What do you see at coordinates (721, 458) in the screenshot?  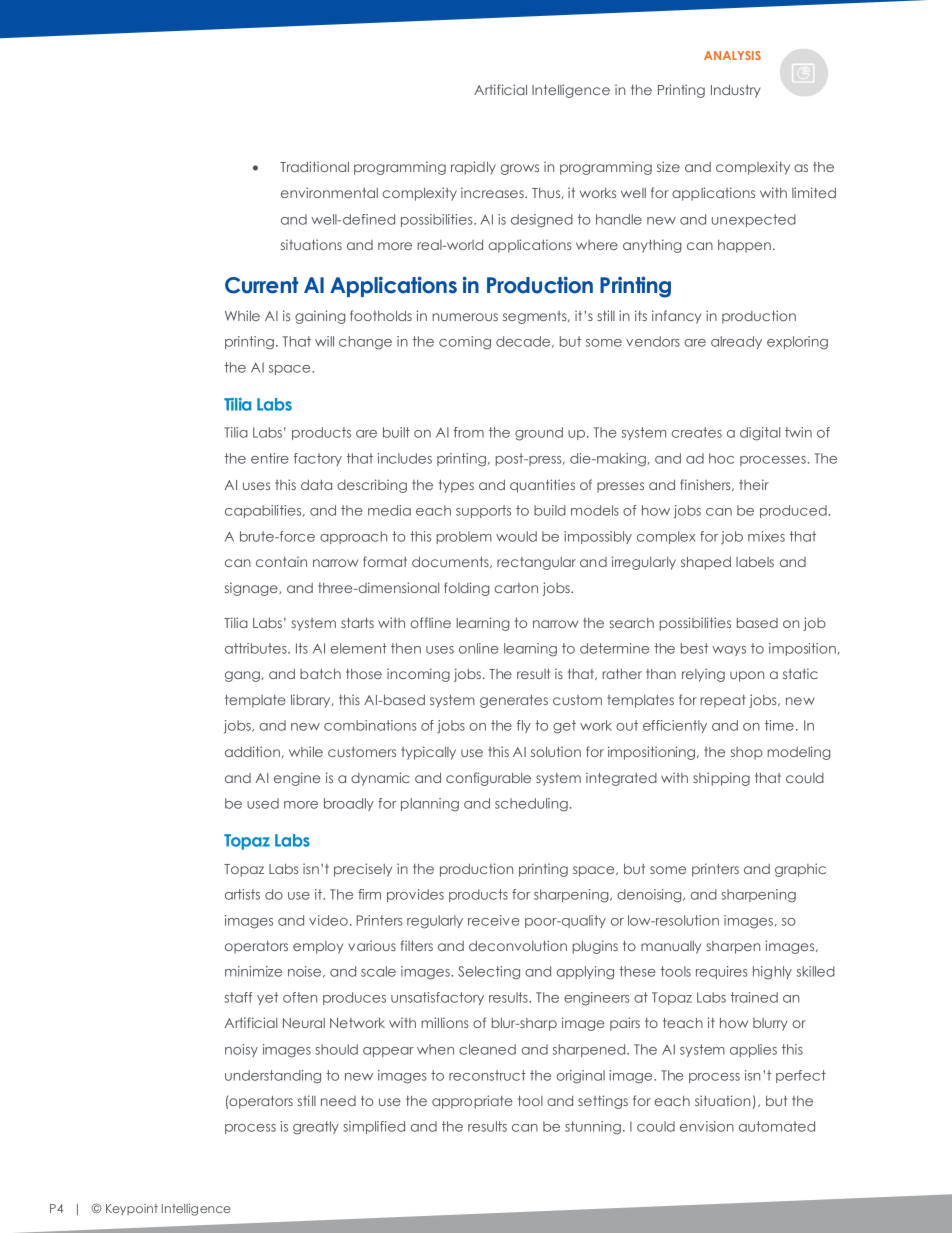 I see `hoc` at bounding box center [721, 458].
